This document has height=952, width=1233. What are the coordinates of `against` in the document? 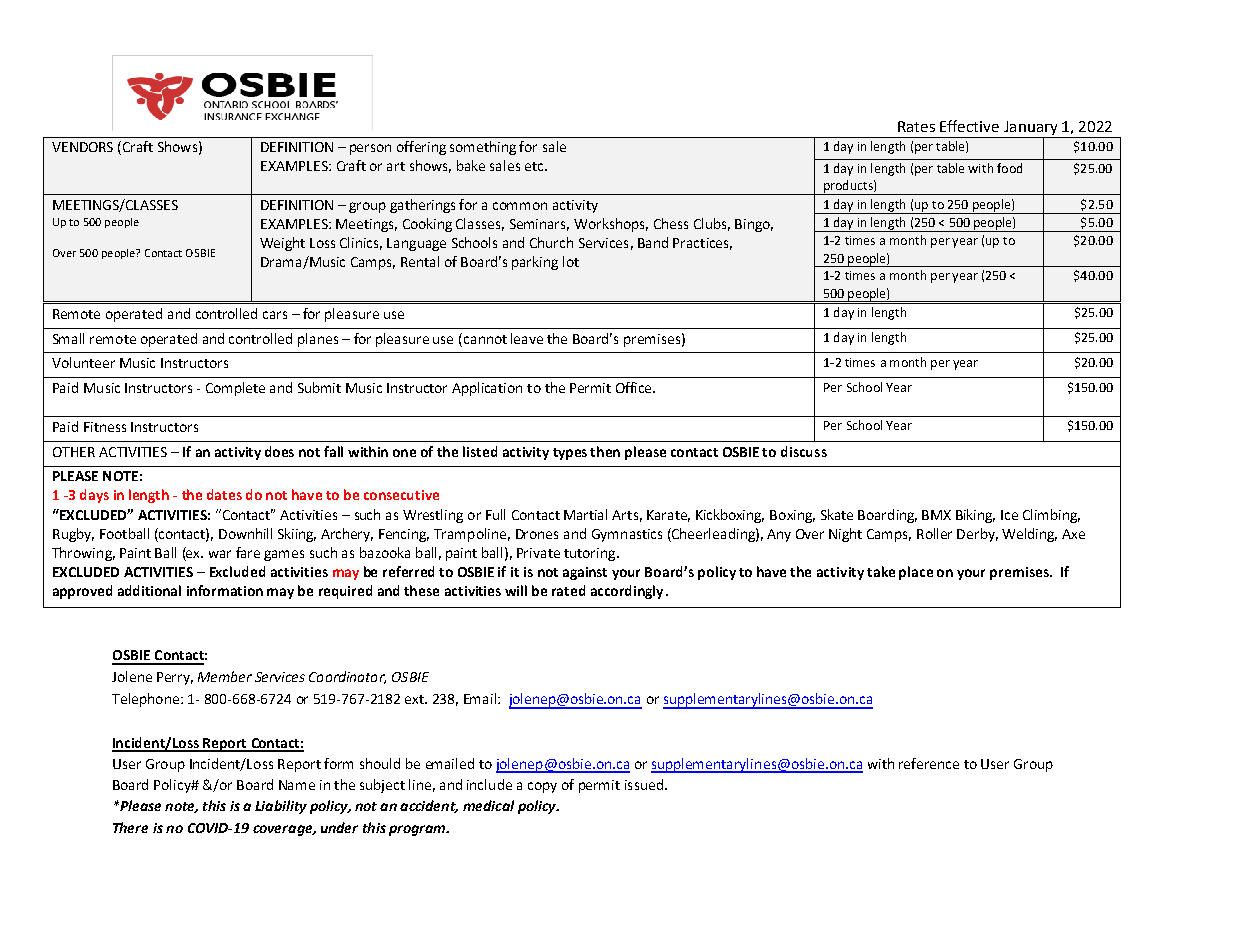 It's located at (585, 573).
